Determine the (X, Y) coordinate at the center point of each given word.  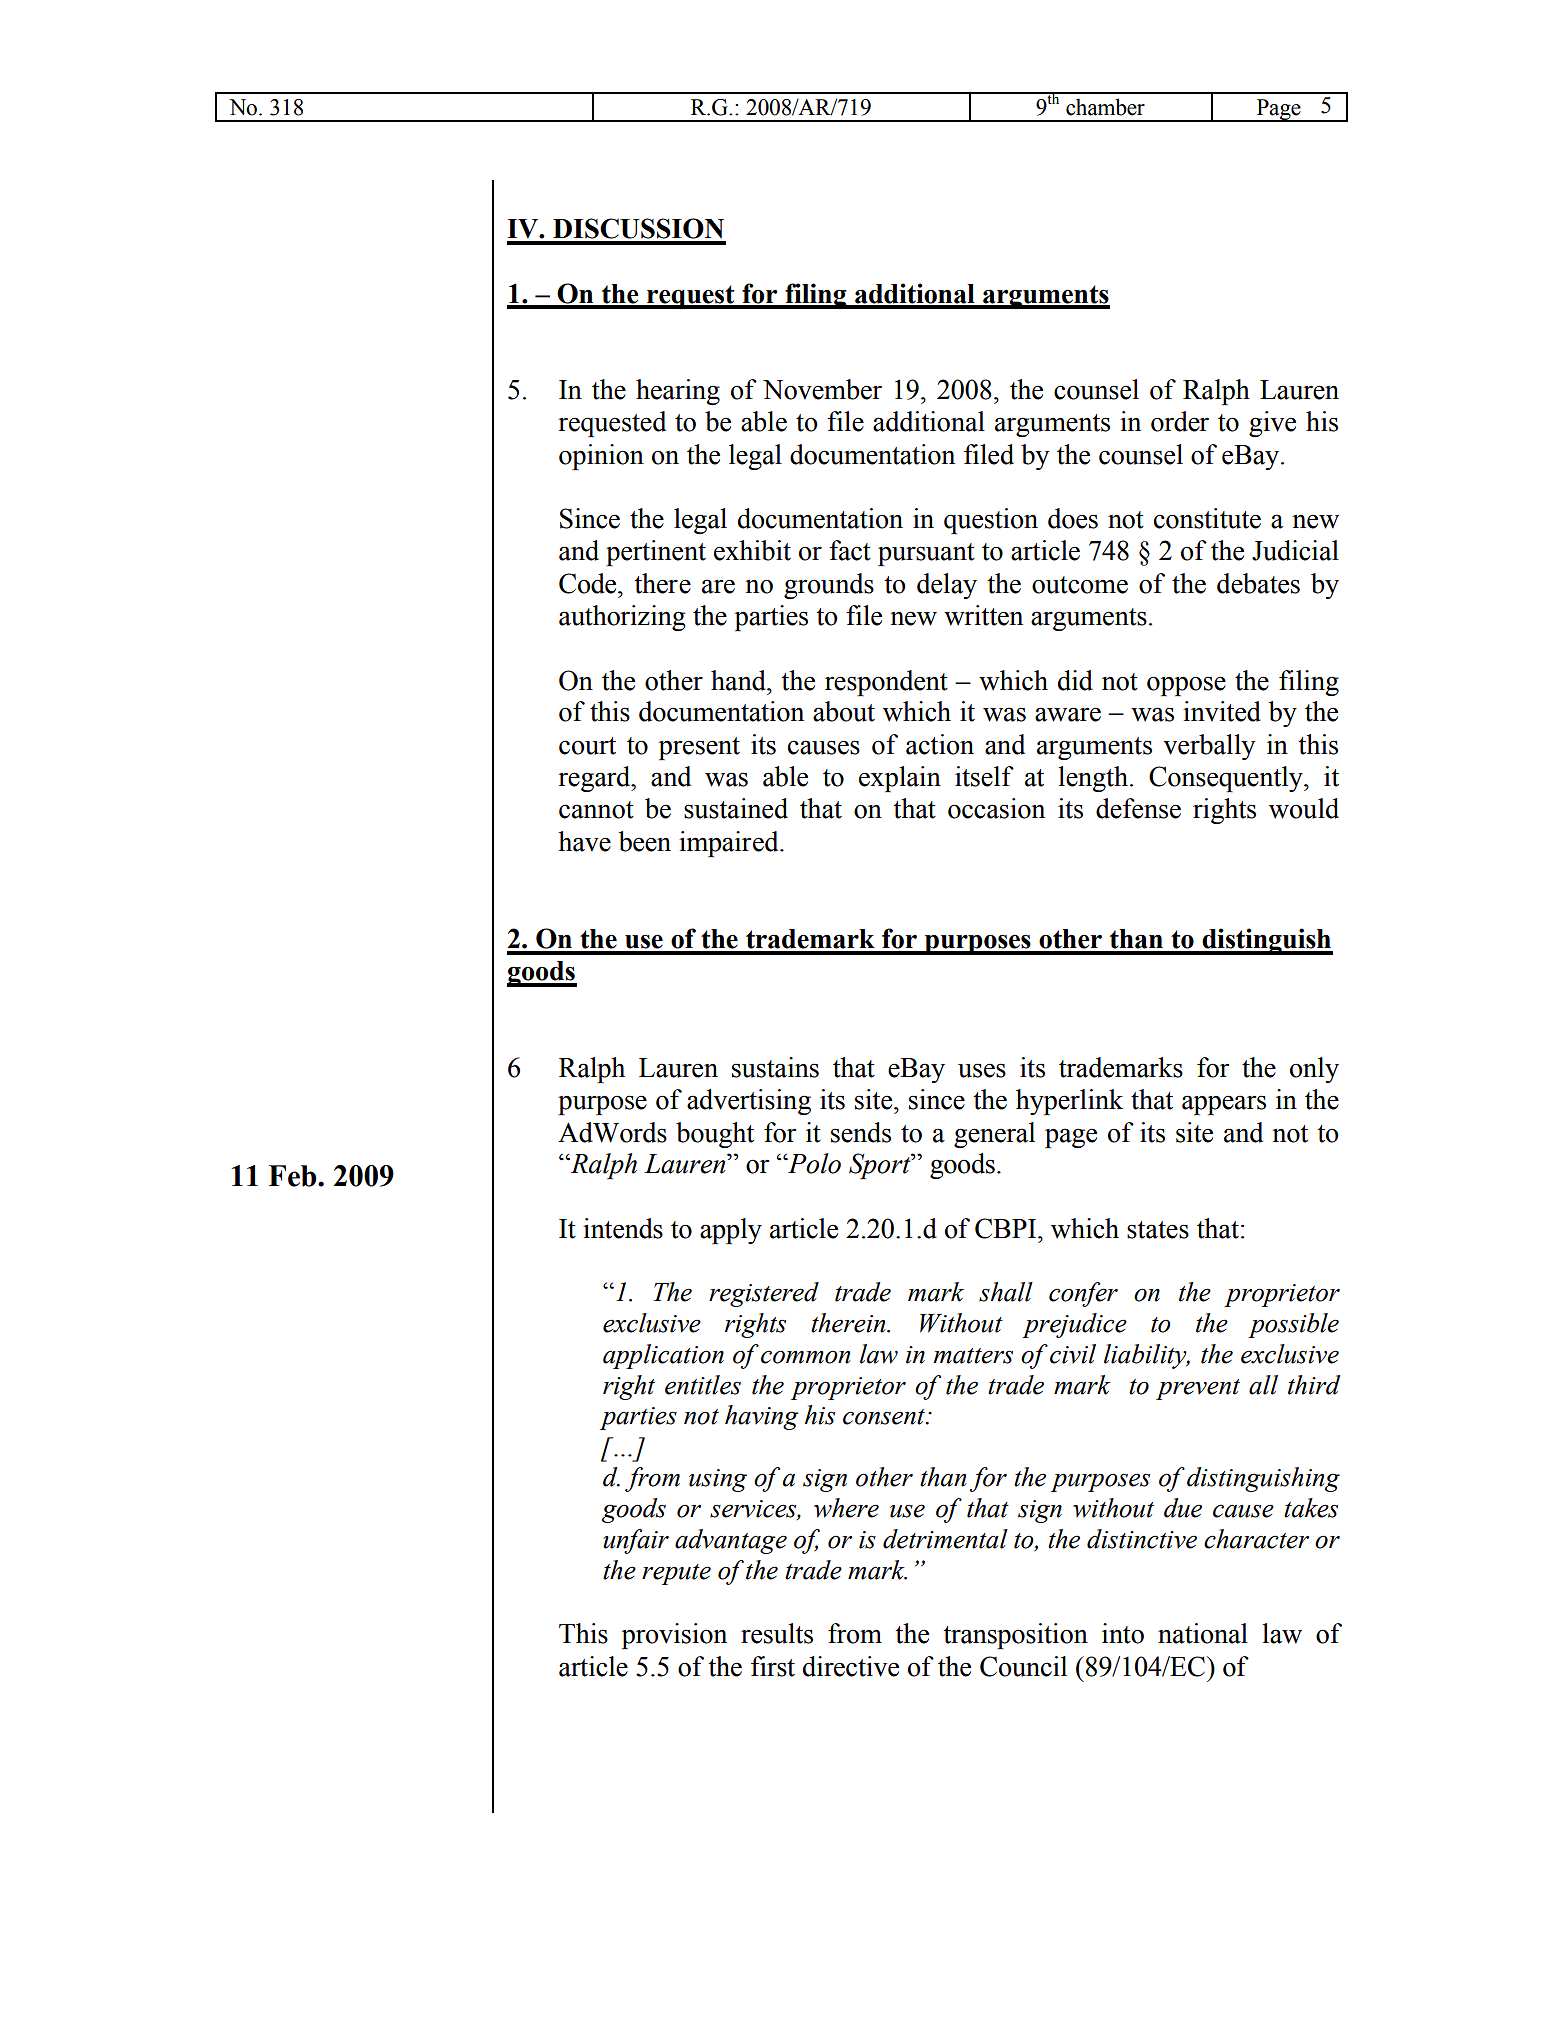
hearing (678, 392)
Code (589, 583)
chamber (1105, 107)
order (1180, 421)
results (777, 1633)
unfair (636, 1541)
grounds (829, 586)
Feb (294, 1176)
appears (1224, 1105)
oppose (1186, 686)
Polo (813, 1163)
